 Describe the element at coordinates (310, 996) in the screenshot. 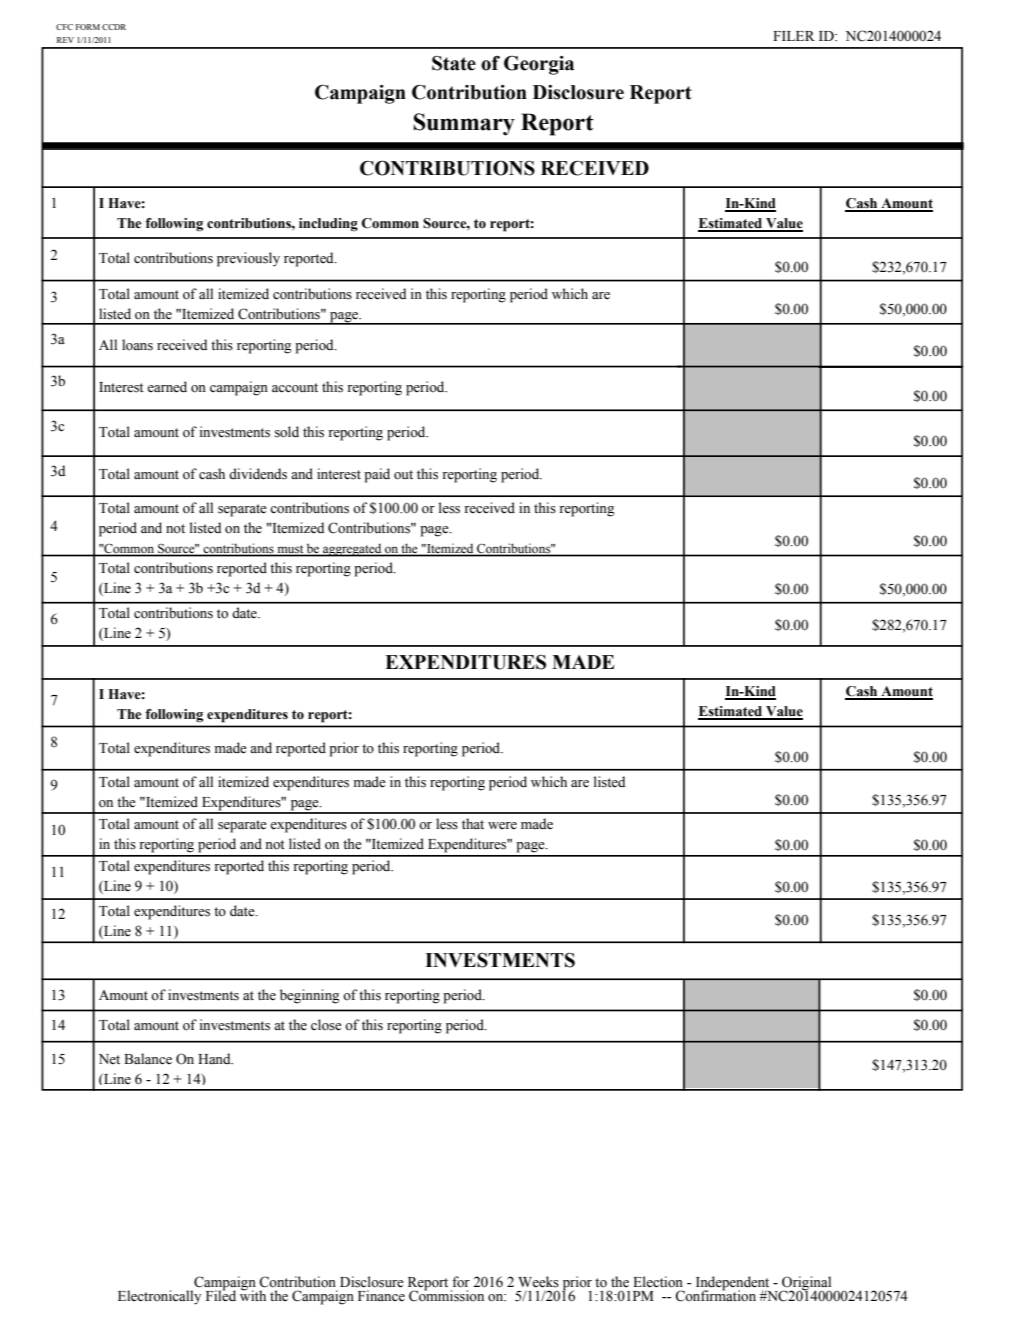

I see `beginning` at that location.
